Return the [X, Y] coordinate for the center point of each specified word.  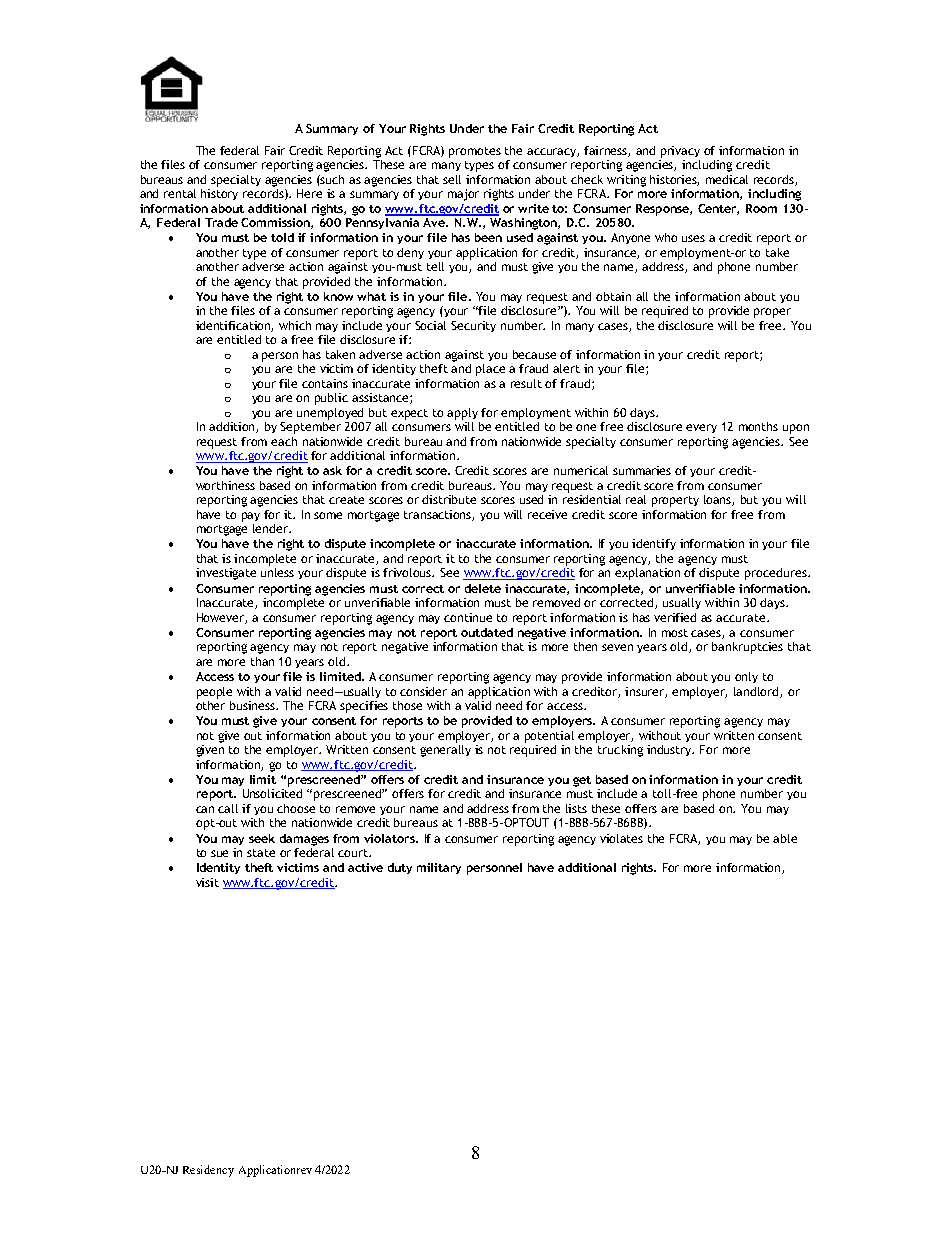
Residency [208, 1171]
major [463, 195]
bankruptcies [747, 648]
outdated [487, 632]
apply [462, 414]
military [439, 868]
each [284, 441]
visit [207, 882]
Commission [276, 223]
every [701, 428]
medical [727, 179]
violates [621, 838]
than [262, 661]
